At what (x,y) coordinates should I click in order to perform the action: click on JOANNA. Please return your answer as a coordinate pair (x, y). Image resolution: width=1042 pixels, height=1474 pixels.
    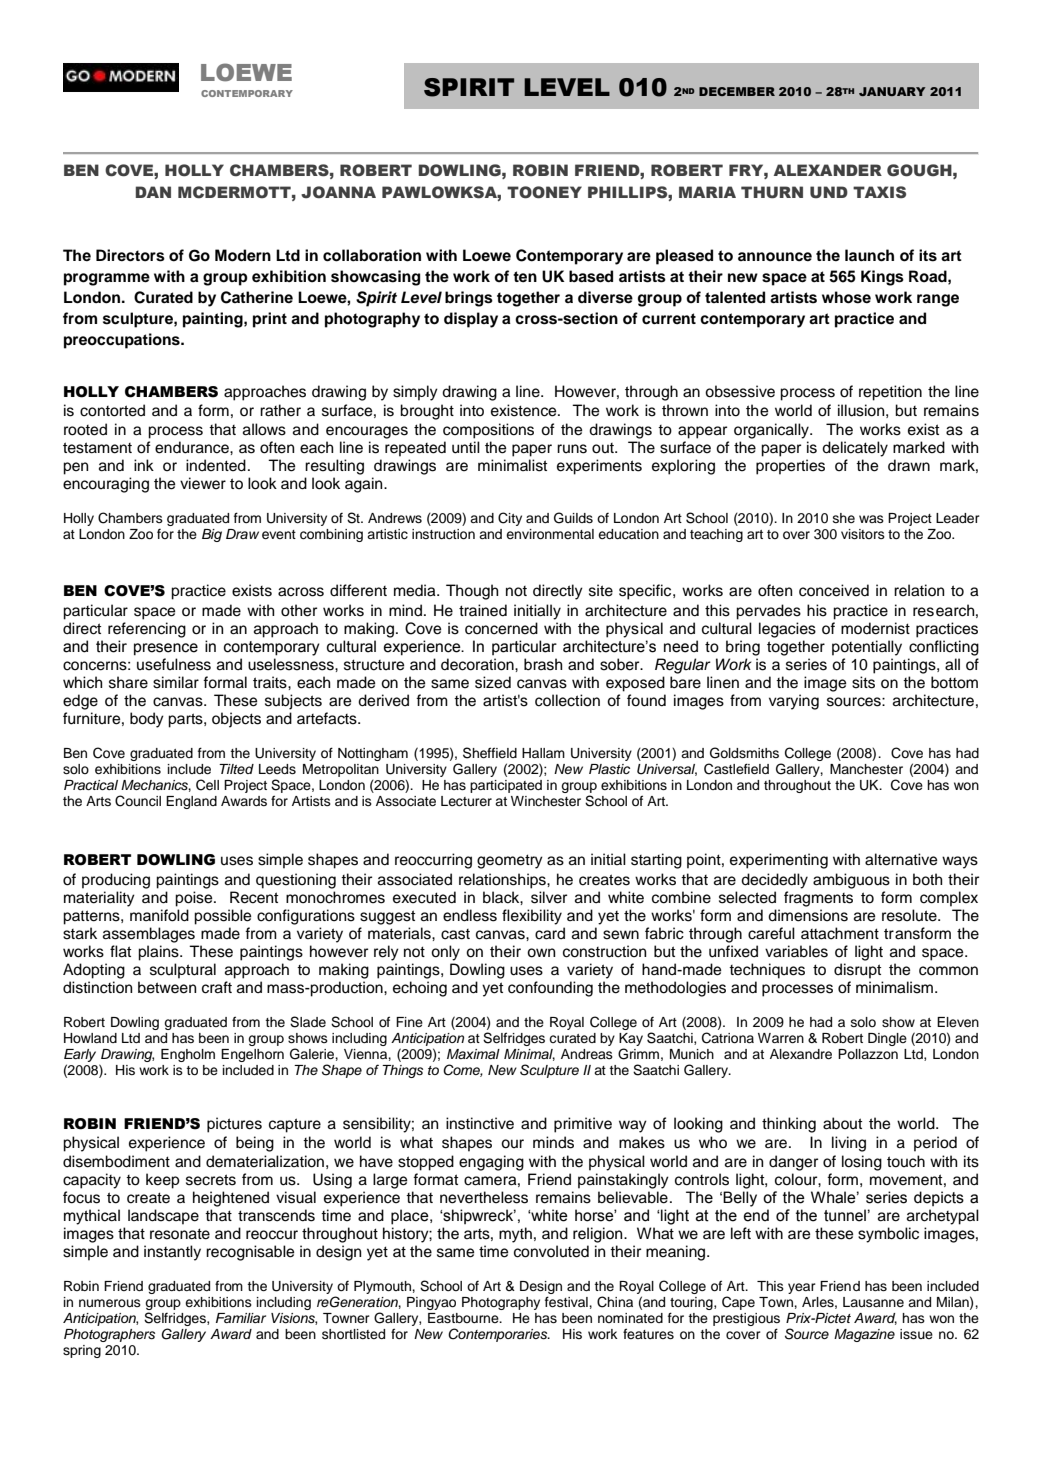
    Looking at the image, I should click on (338, 192).
